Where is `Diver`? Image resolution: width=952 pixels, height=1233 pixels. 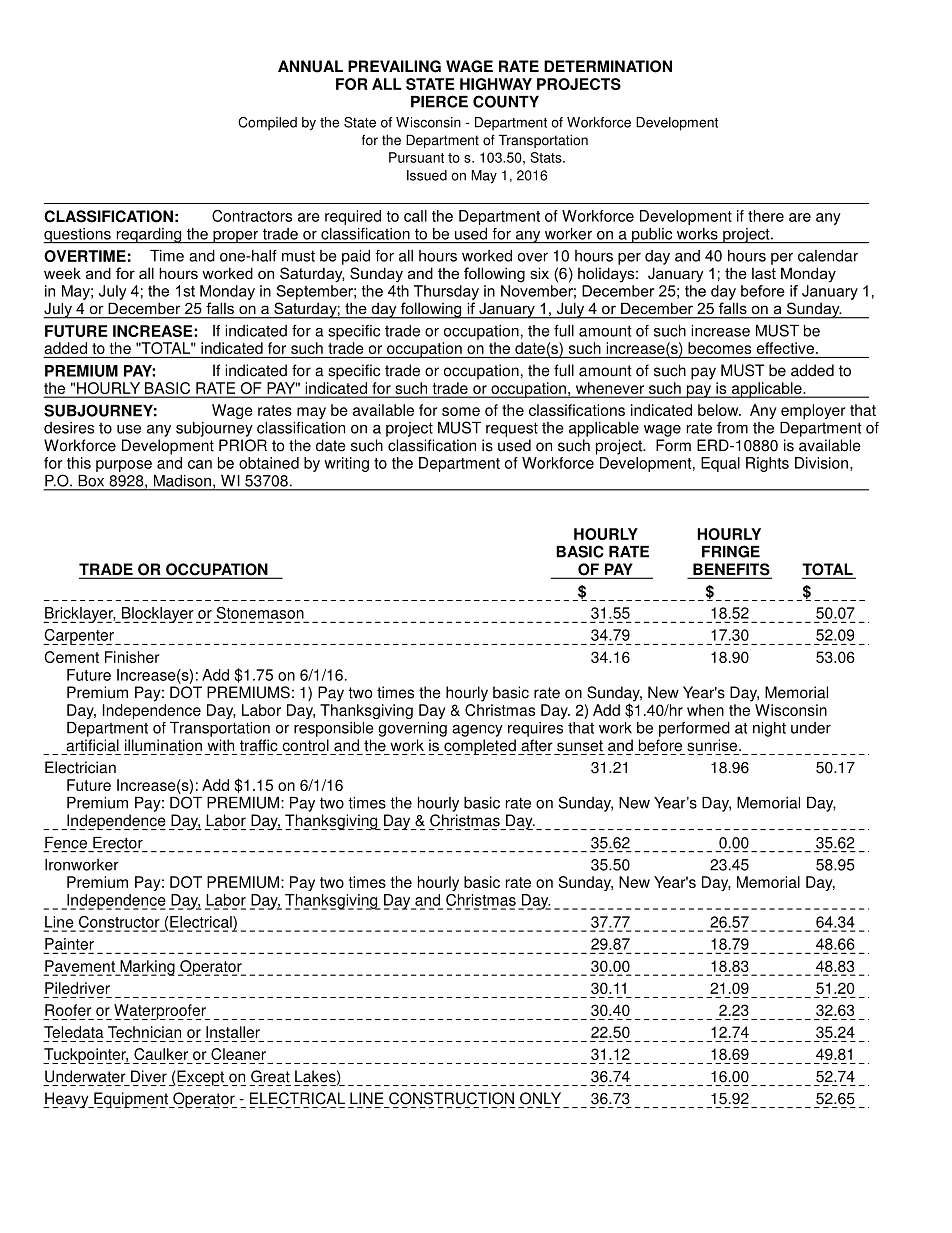 Diver is located at coordinates (149, 1076).
